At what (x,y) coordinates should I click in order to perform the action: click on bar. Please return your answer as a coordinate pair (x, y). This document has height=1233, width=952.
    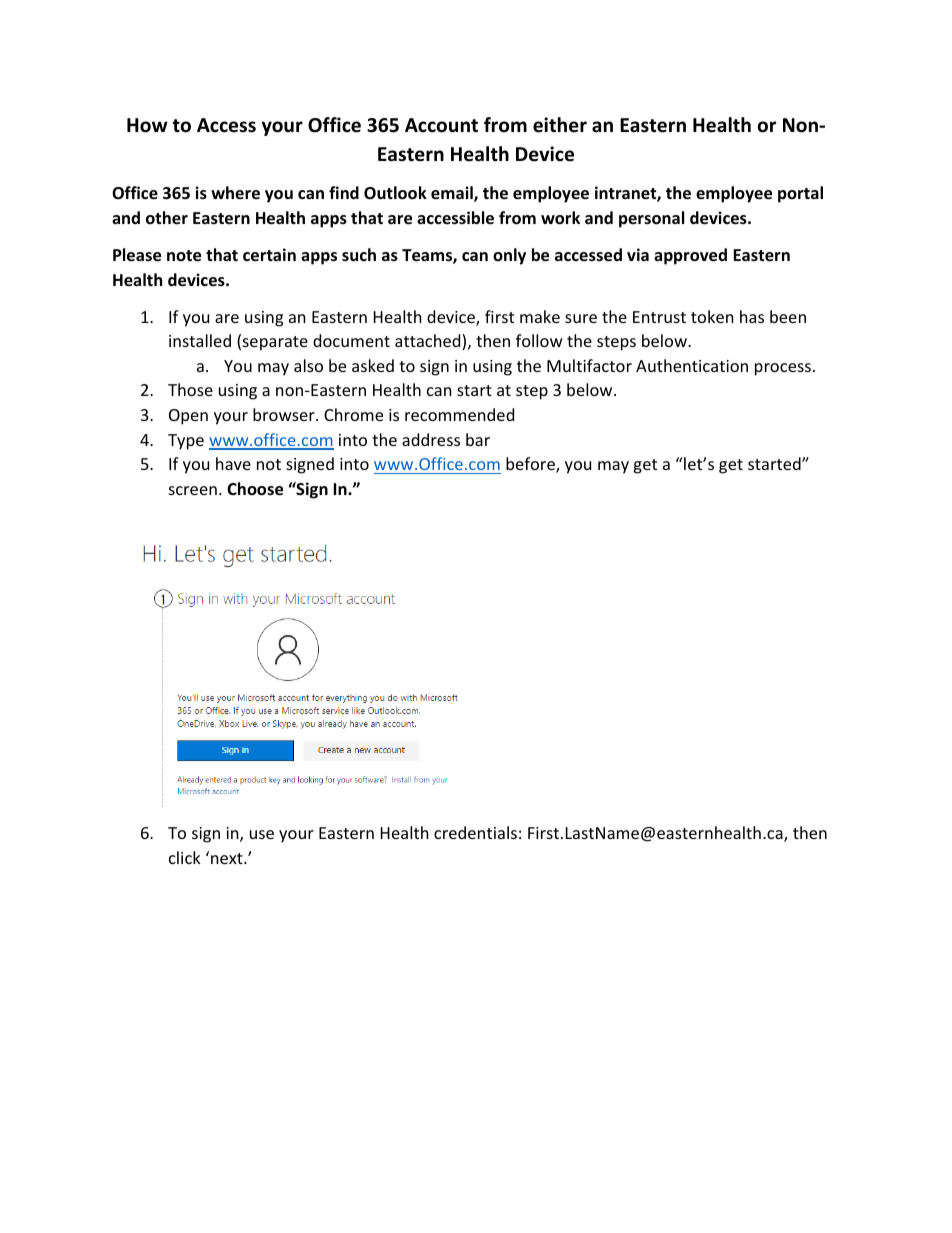
    Looking at the image, I should click on (478, 439).
